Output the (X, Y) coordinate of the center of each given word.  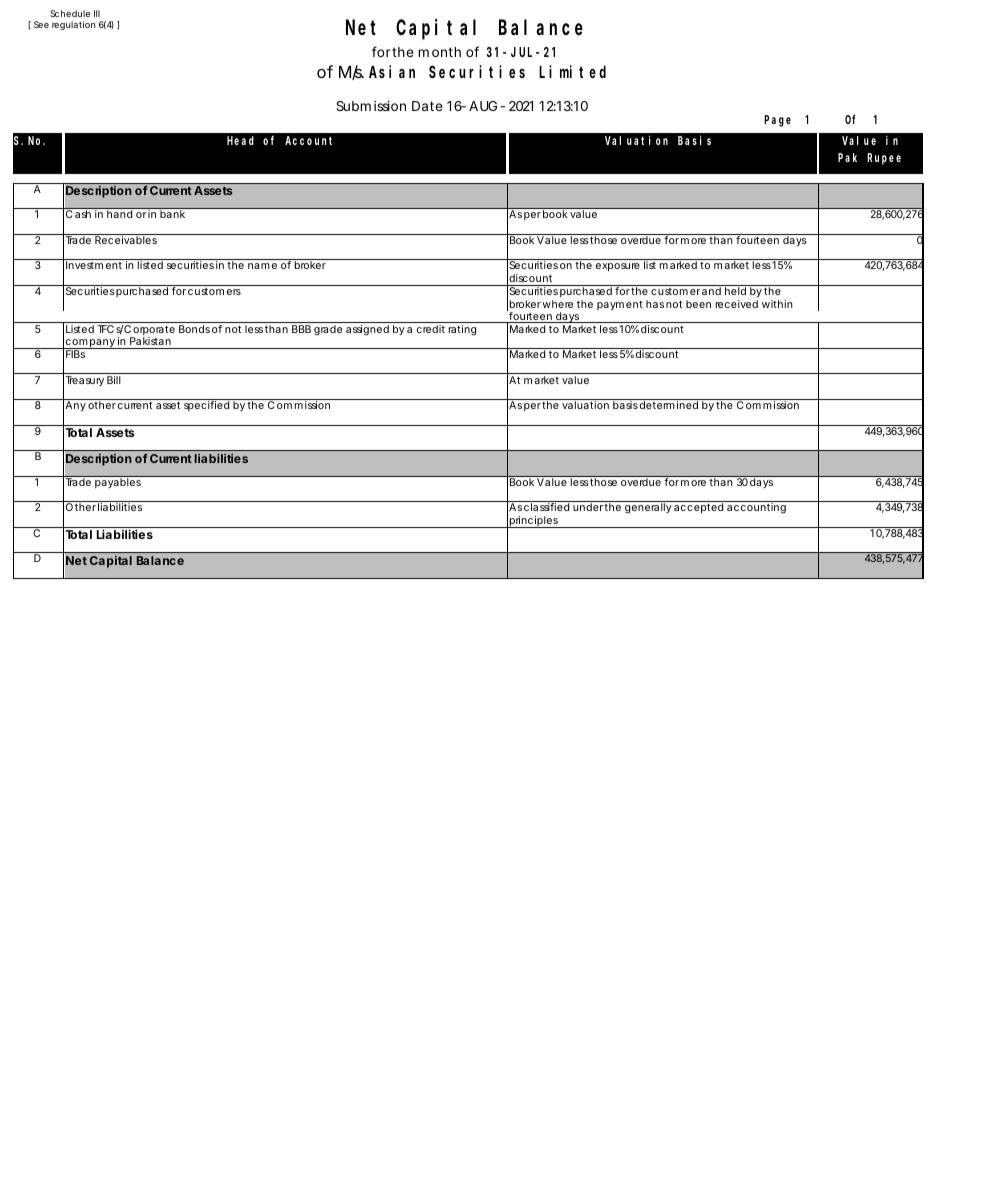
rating (462, 330)
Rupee (884, 159)
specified (206, 406)
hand (119, 214)
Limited (572, 71)
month (439, 52)
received (737, 304)
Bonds (194, 329)
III (97, 13)
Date (427, 106)
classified (546, 507)
